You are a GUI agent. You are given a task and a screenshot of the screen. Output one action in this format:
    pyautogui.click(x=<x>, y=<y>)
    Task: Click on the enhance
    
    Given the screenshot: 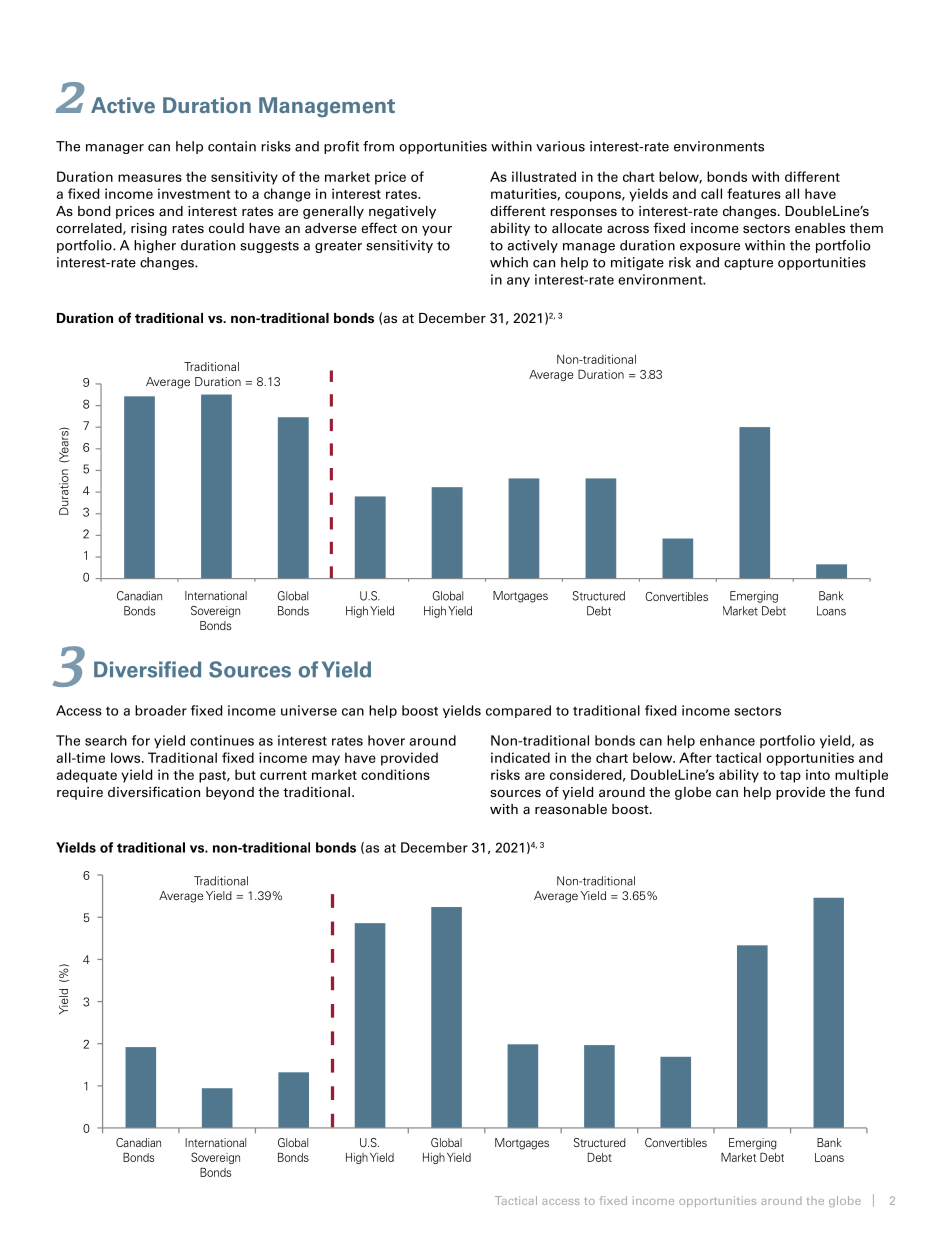 What is the action you would take?
    pyautogui.click(x=727, y=740)
